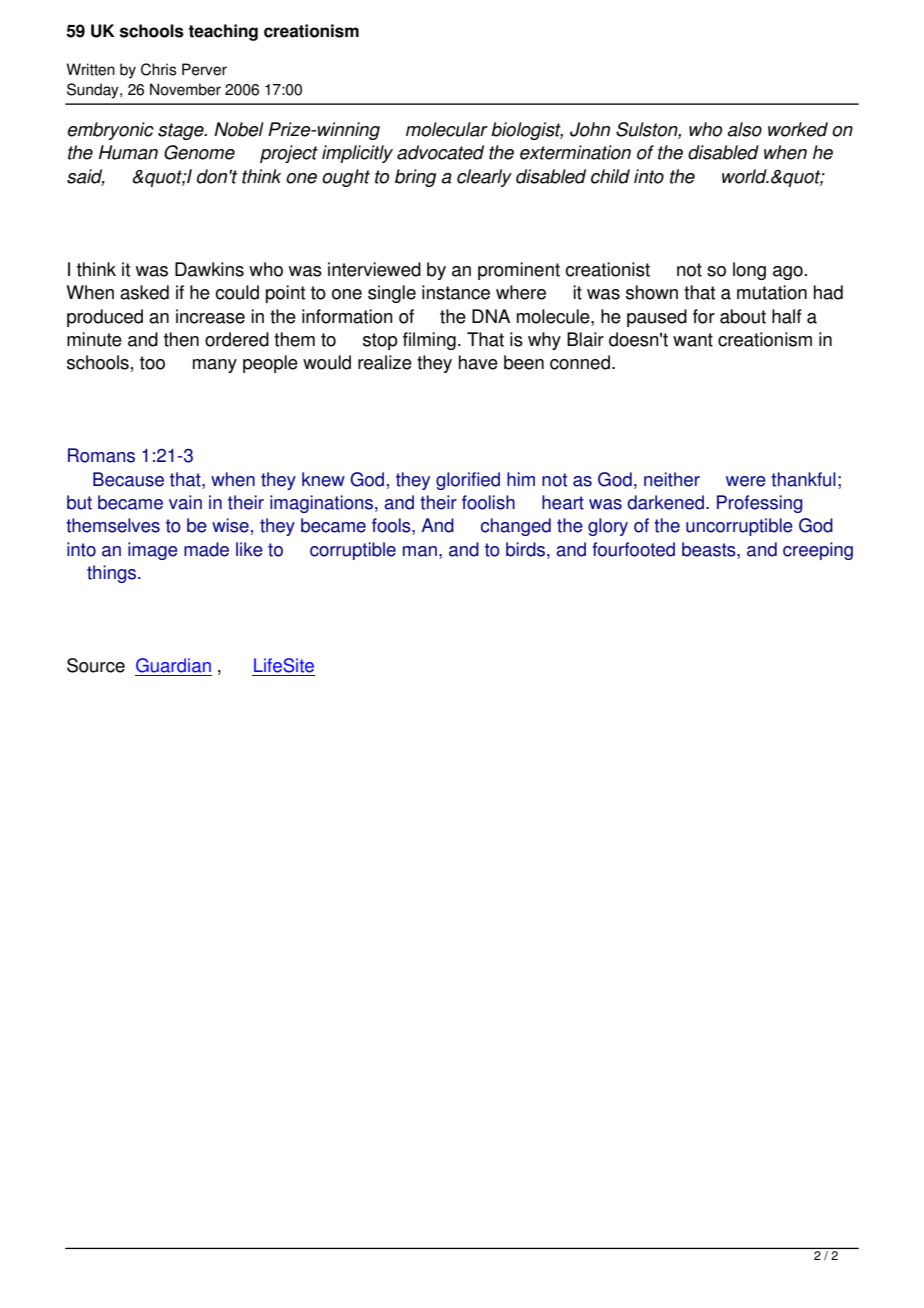  Describe the element at coordinates (185, 502) in the image. I see `vain` at that location.
